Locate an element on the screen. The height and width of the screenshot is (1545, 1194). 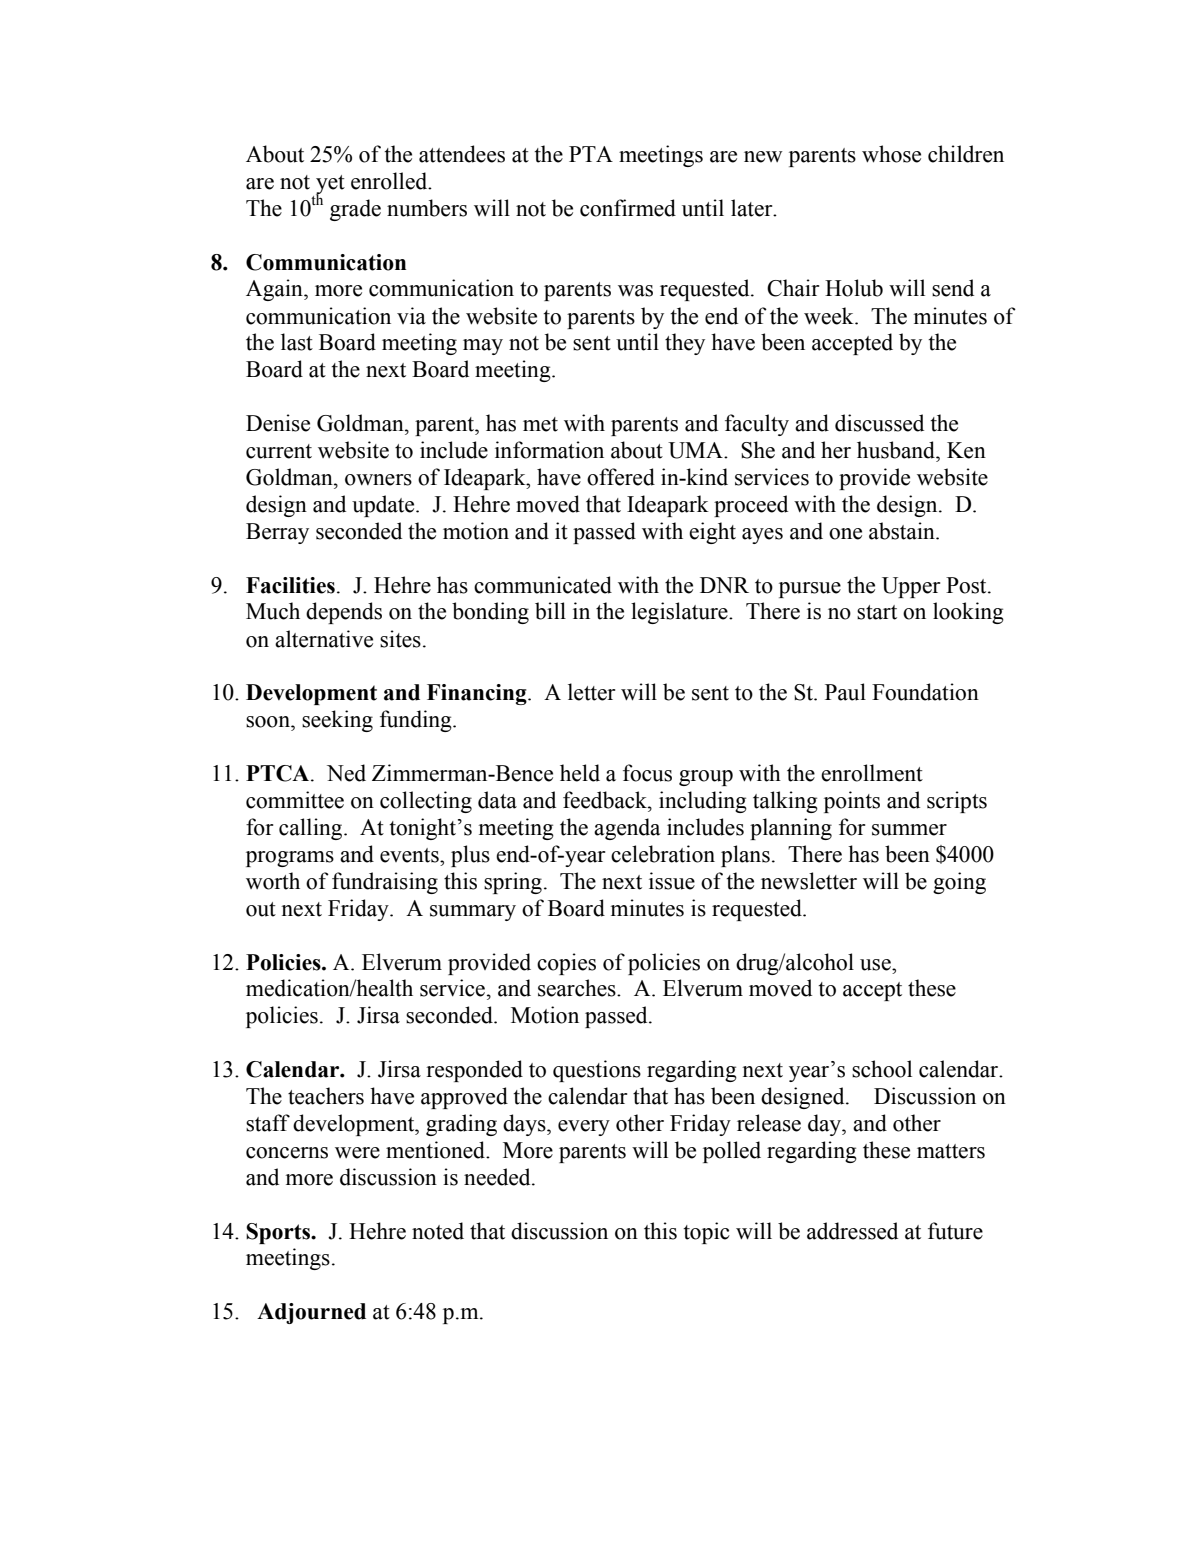
fundraising is located at coordinates (385, 883).
